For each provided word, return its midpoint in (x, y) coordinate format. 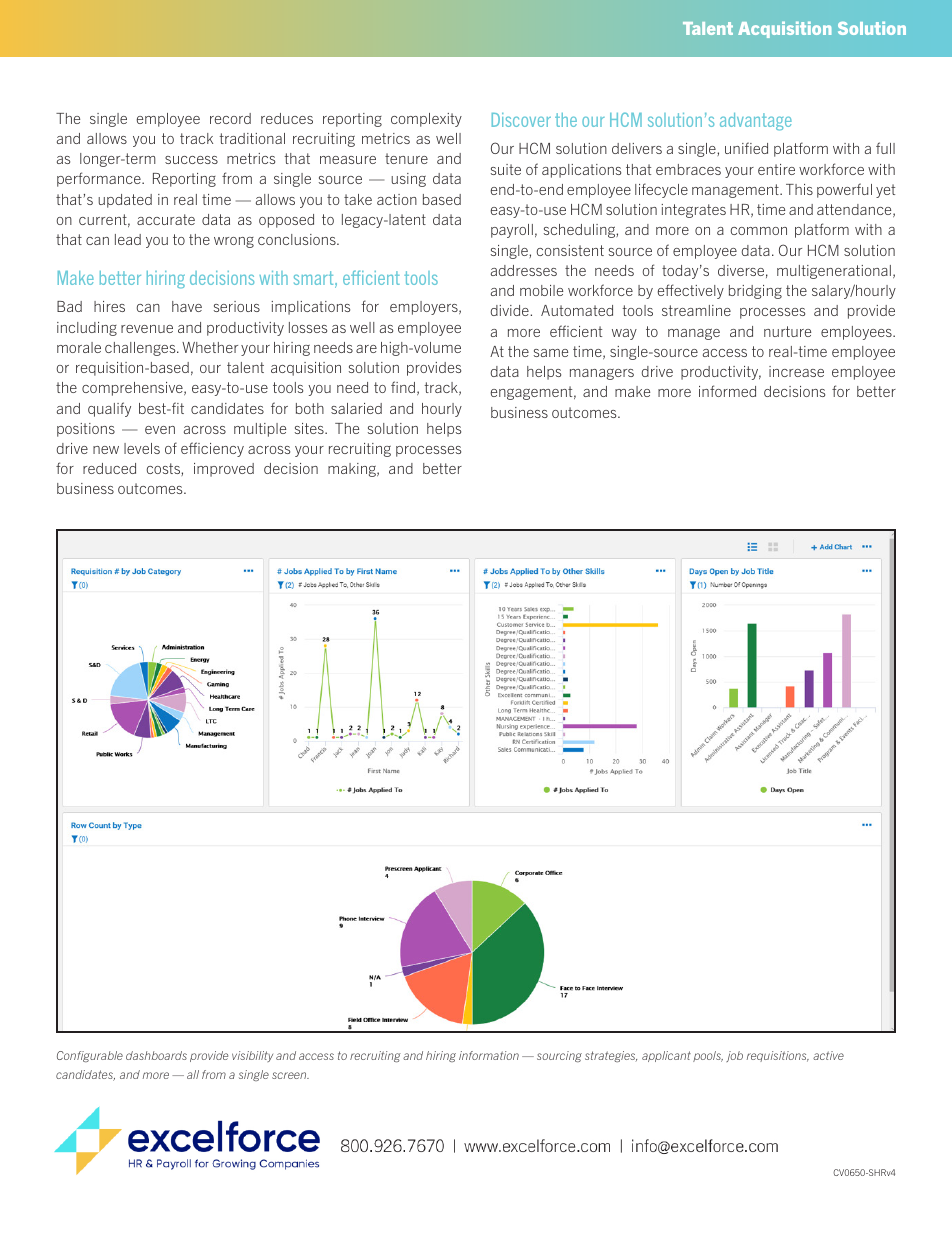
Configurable (90, 1056)
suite (506, 169)
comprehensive (133, 389)
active (828, 1055)
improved (224, 470)
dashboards (156, 1055)
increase (796, 371)
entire (776, 169)
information (489, 1055)
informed (727, 391)
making (353, 470)
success (191, 160)
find (404, 388)
